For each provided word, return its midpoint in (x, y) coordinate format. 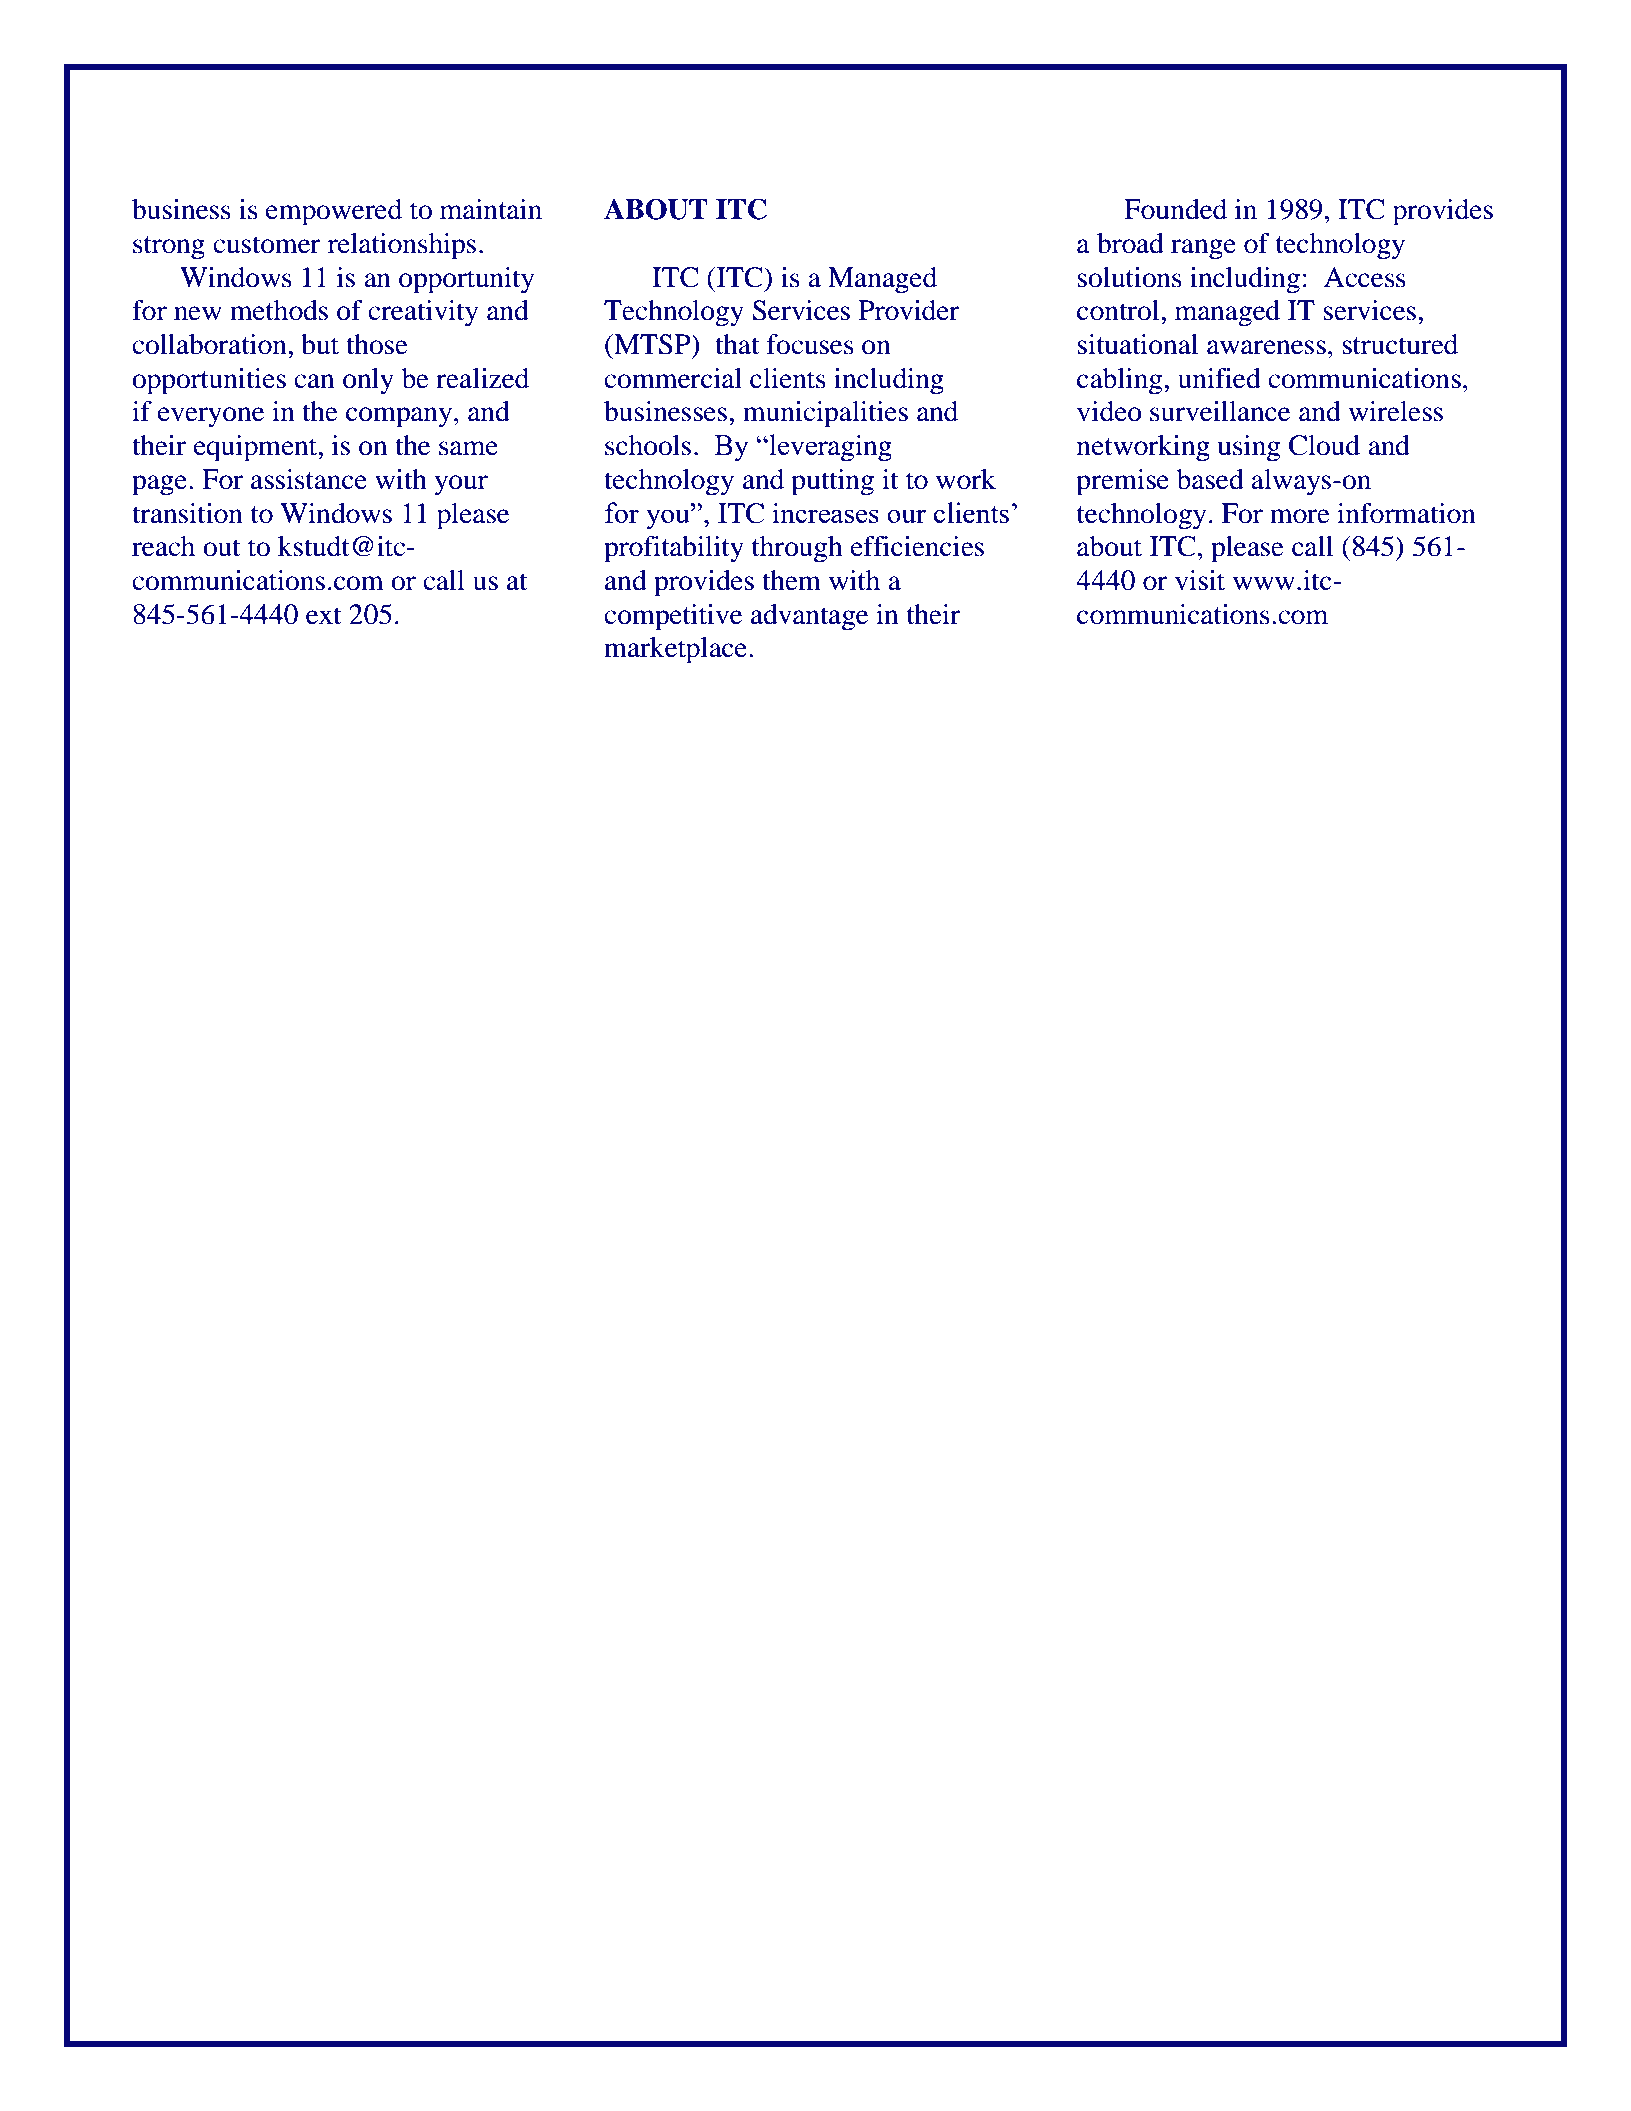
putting (832, 482)
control (1119, 310)
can (314, 381)
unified (1219, 378)
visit (1200, 580)
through (797, 549)
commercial (673, 378)
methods (279, 310)
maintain (491, 209)
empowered (334, 212)
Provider (909, 310)
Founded (1175, 209)
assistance (309, 479)
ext (323, 616)
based (1210, 479)
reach (163, 546)
